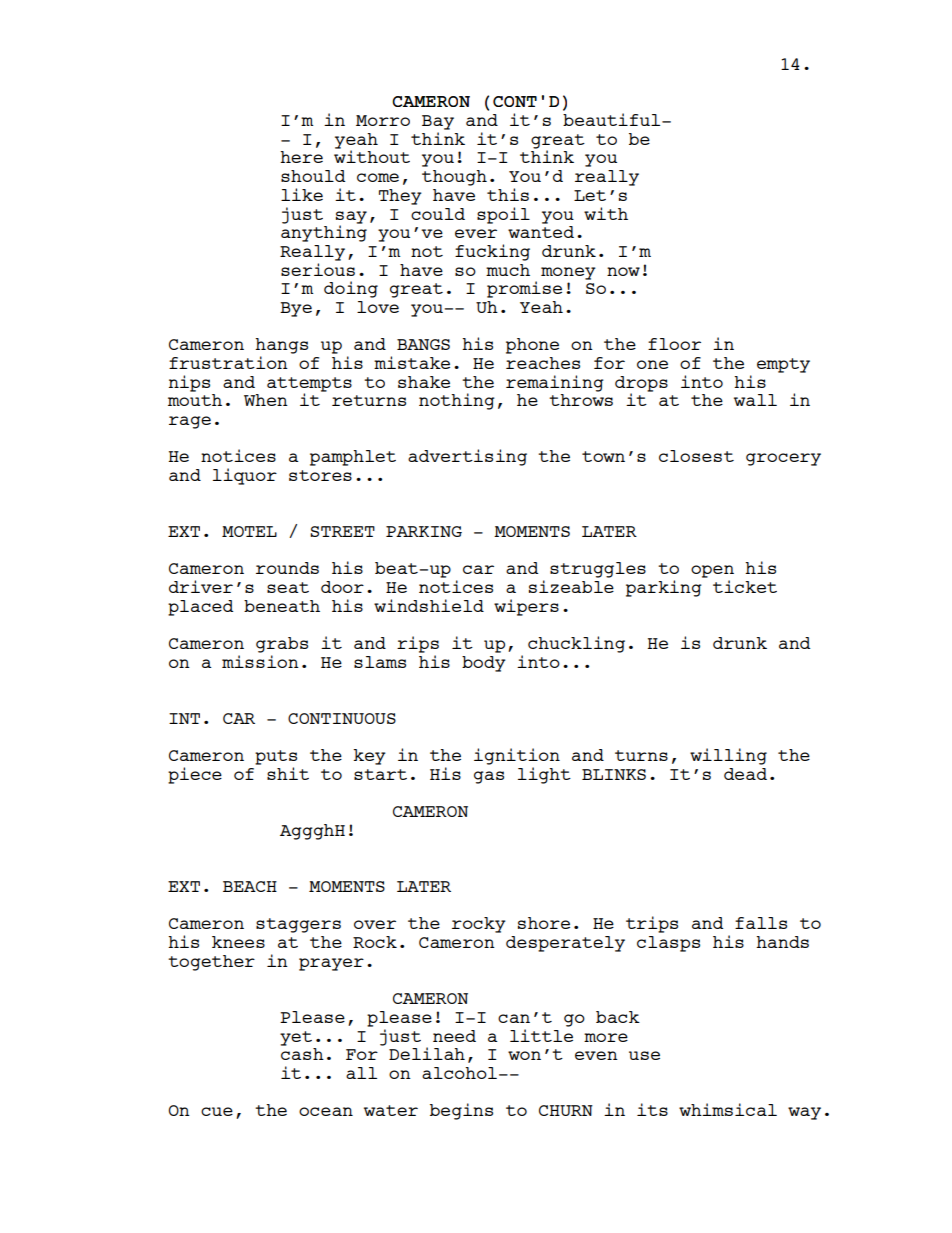 The height and width of the page is (1233, 952). I want to click on though, so click(454, 178).
